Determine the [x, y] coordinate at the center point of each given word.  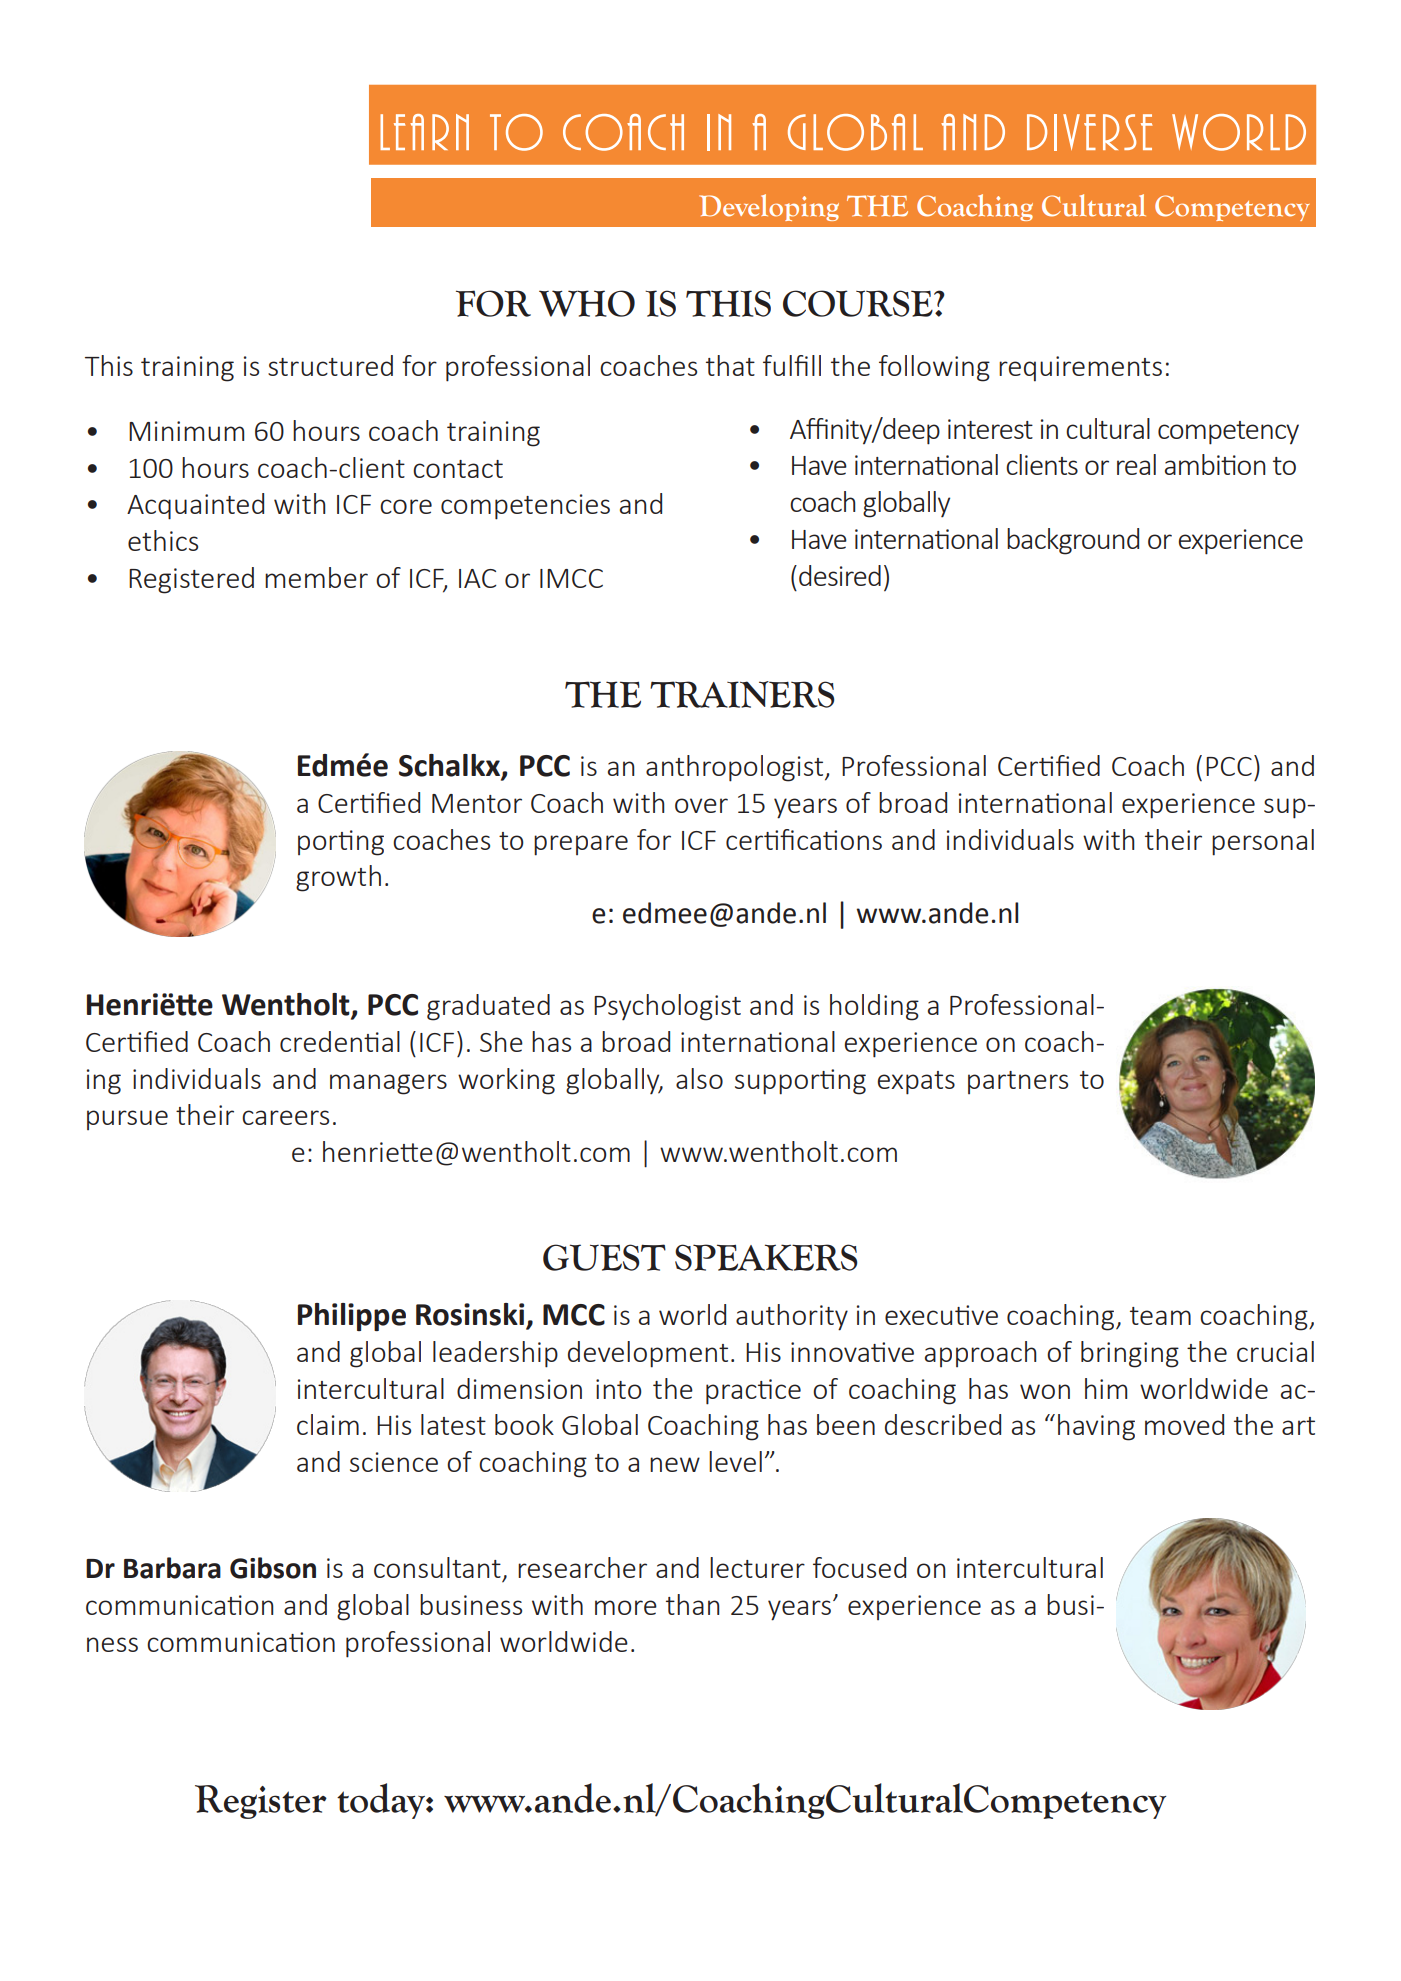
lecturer [757, 1567]
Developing [769, 207]
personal [1263, 842]
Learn [424, 132]
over [701, 805]
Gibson [273, 1568]
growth [338, 878]
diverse [1089, 132]
